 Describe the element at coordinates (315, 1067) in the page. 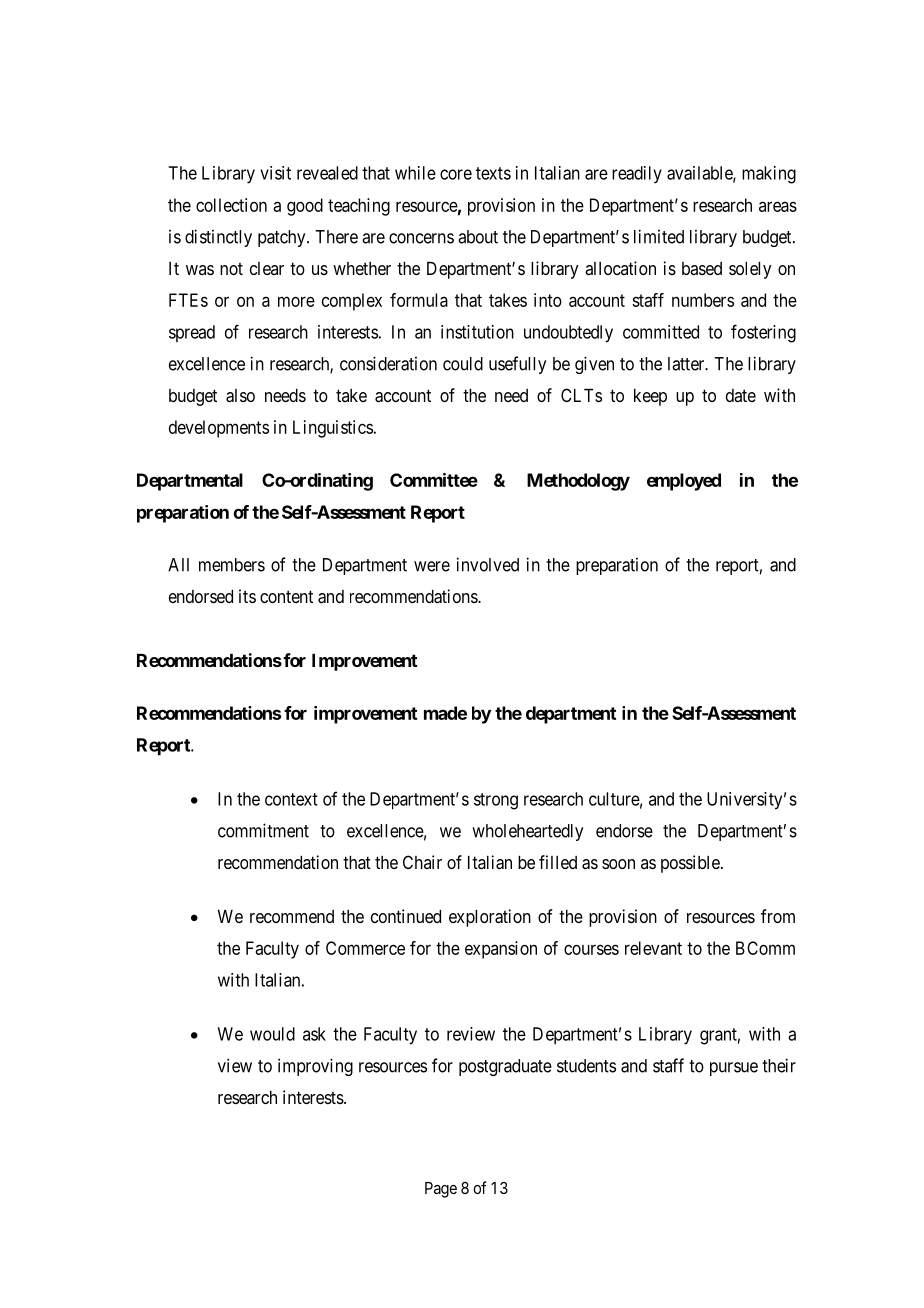

I see `improving` at that location.
